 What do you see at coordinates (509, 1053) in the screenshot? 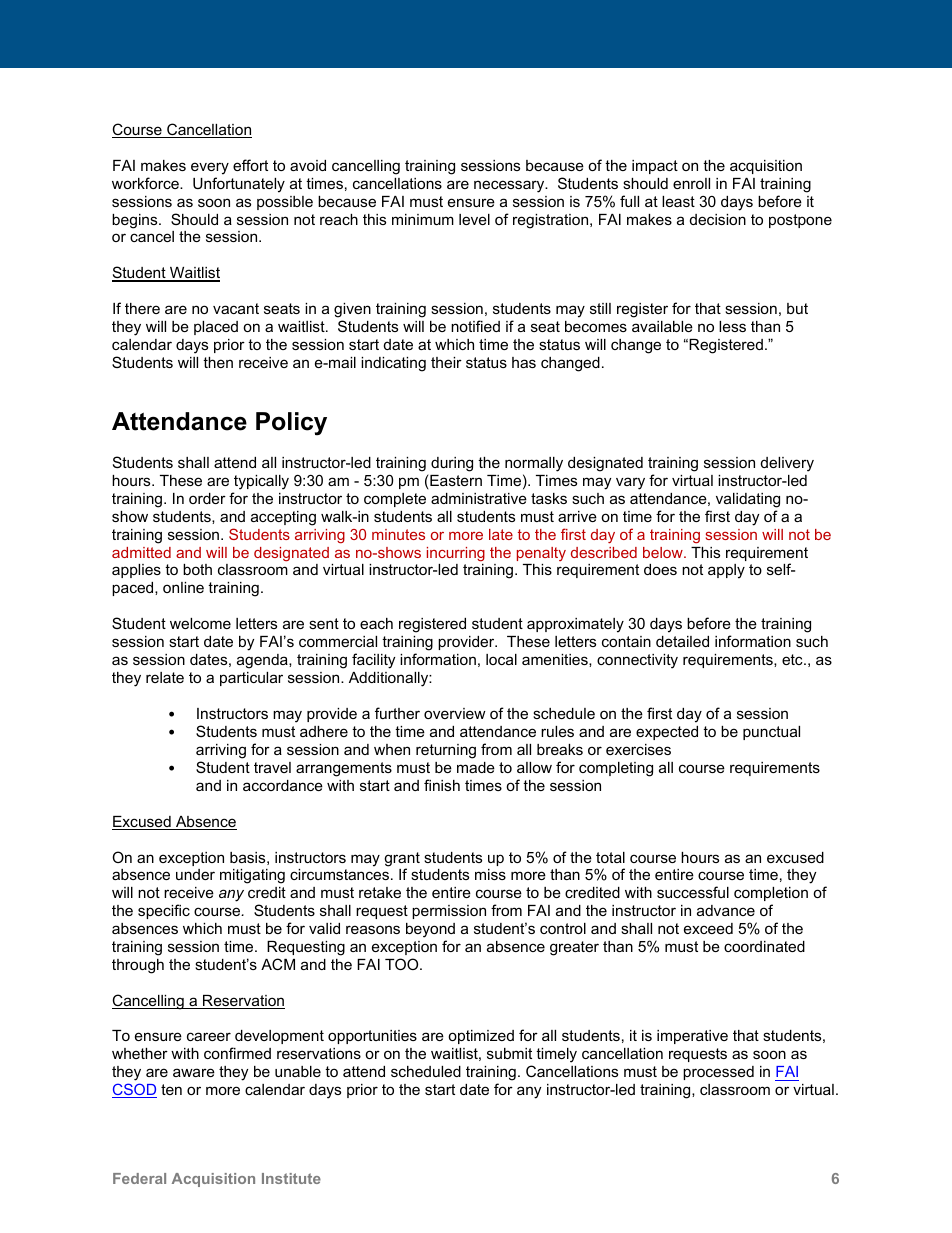
I see `submit` at bounding box center [509, 1053].
